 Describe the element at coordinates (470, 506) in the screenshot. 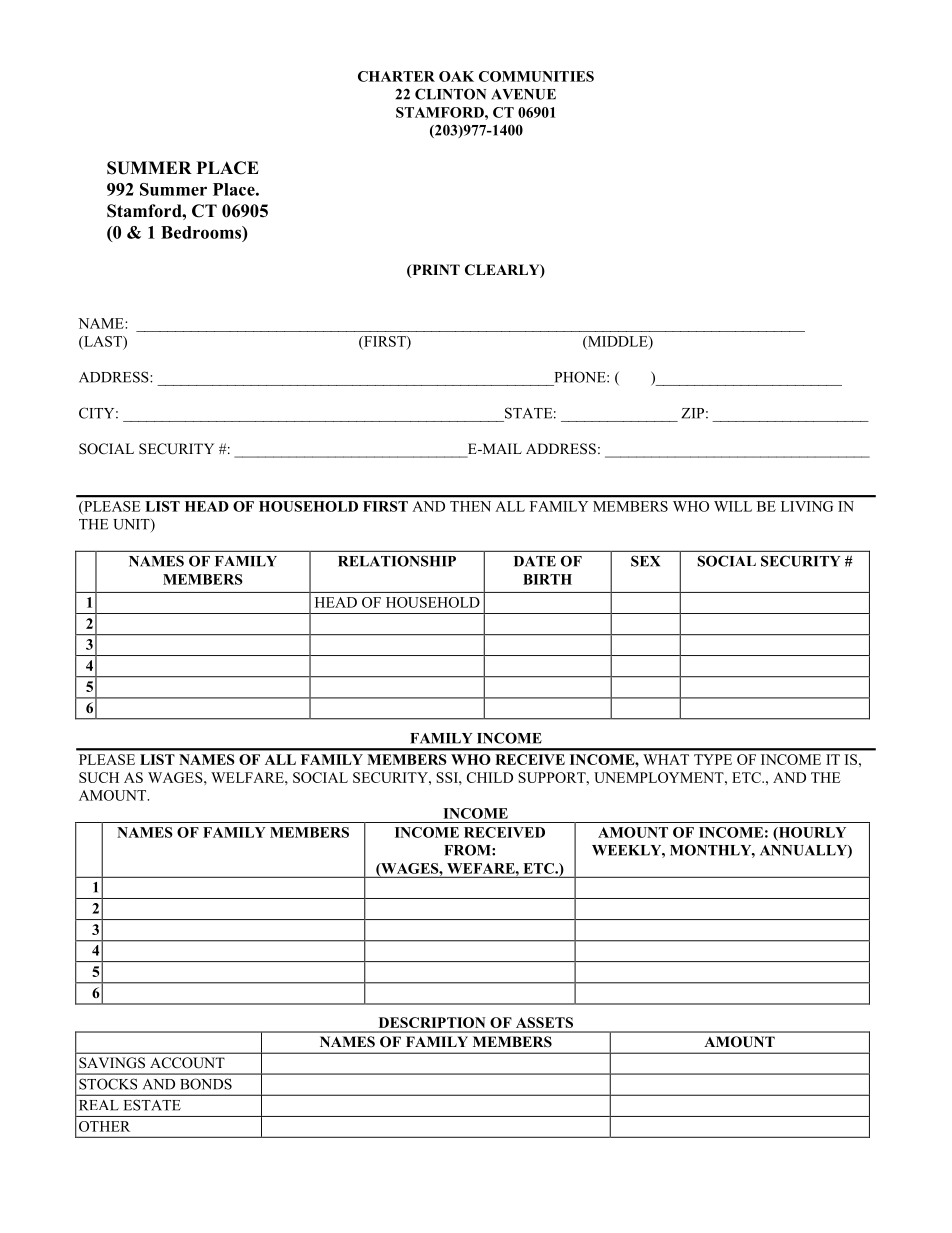

I see `THEN` at that location.
